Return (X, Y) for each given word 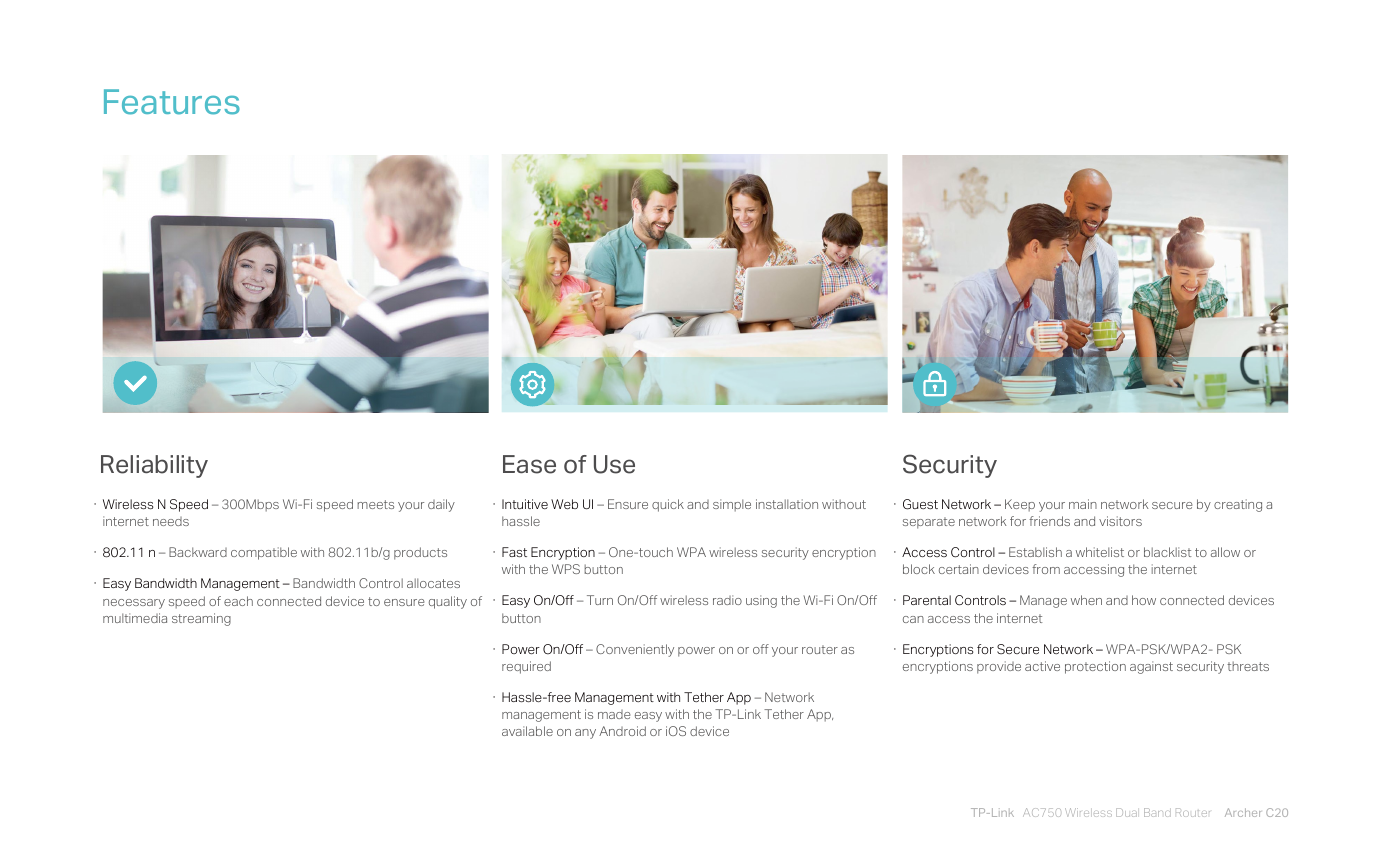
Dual (1126, 812)
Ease (529, 464)
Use (614, 464)
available (527, 731)
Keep (1020, 505)
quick (668, 505)
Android (622, 731)
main (1083, 504)
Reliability (154, 466)
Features (172, 102)
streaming (201, 619)
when (1086, 600)
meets (375, 504)
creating (1238, 505)
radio (727, 600)
